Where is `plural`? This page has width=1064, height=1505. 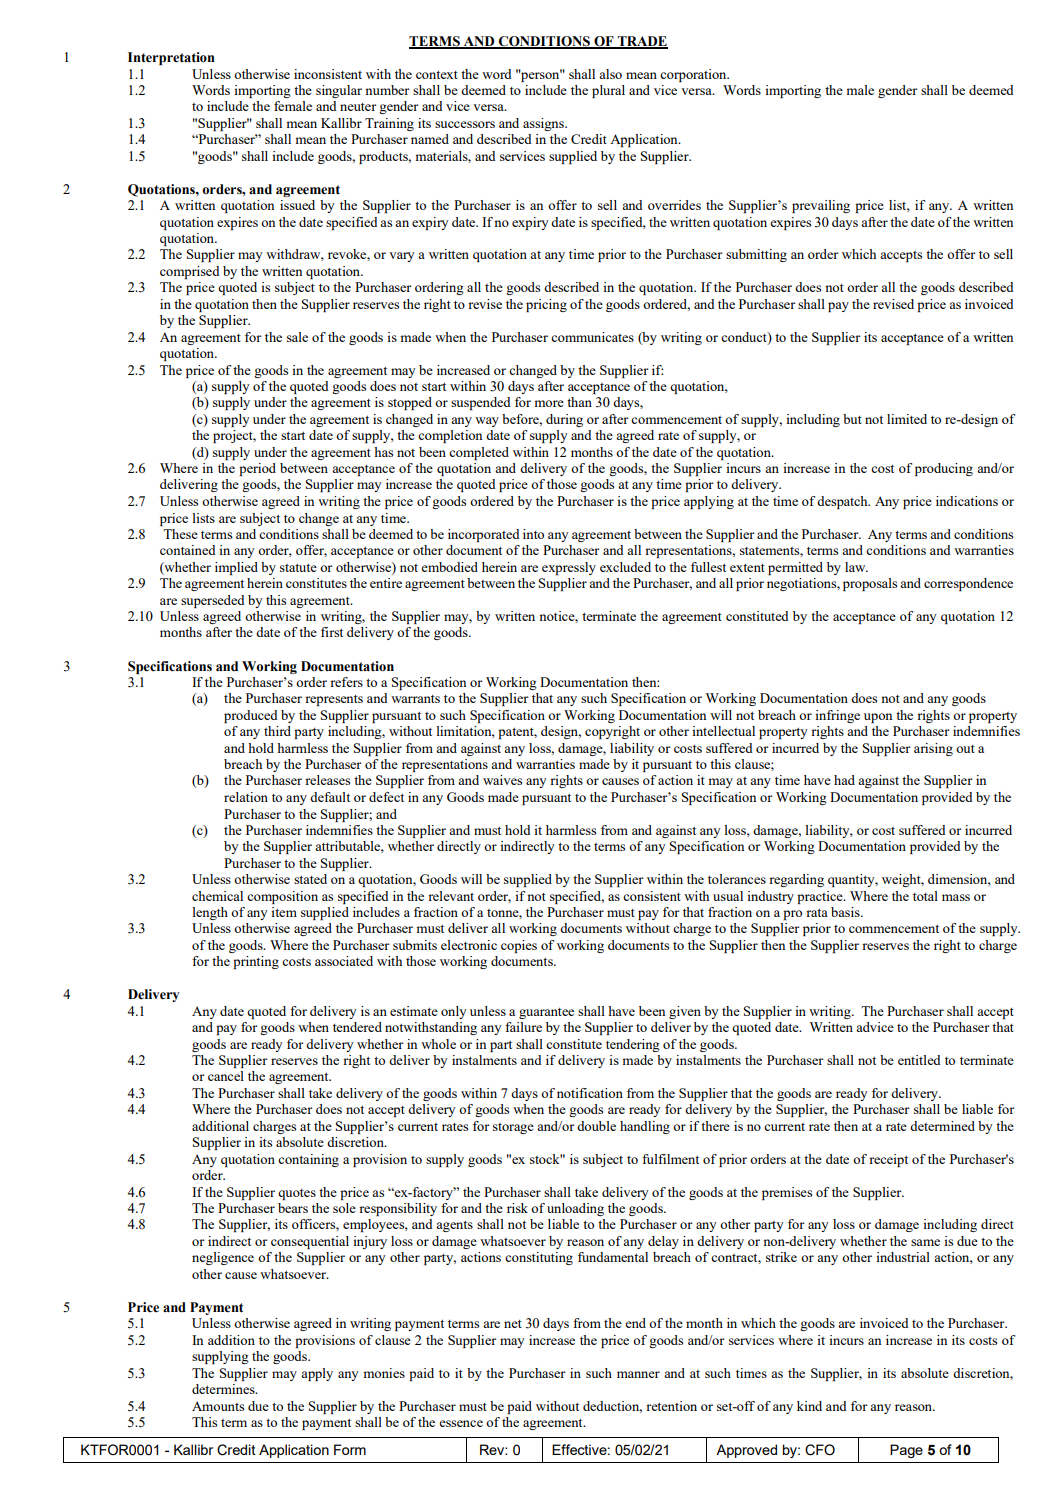 plural is located at coordinates (608, 91).
